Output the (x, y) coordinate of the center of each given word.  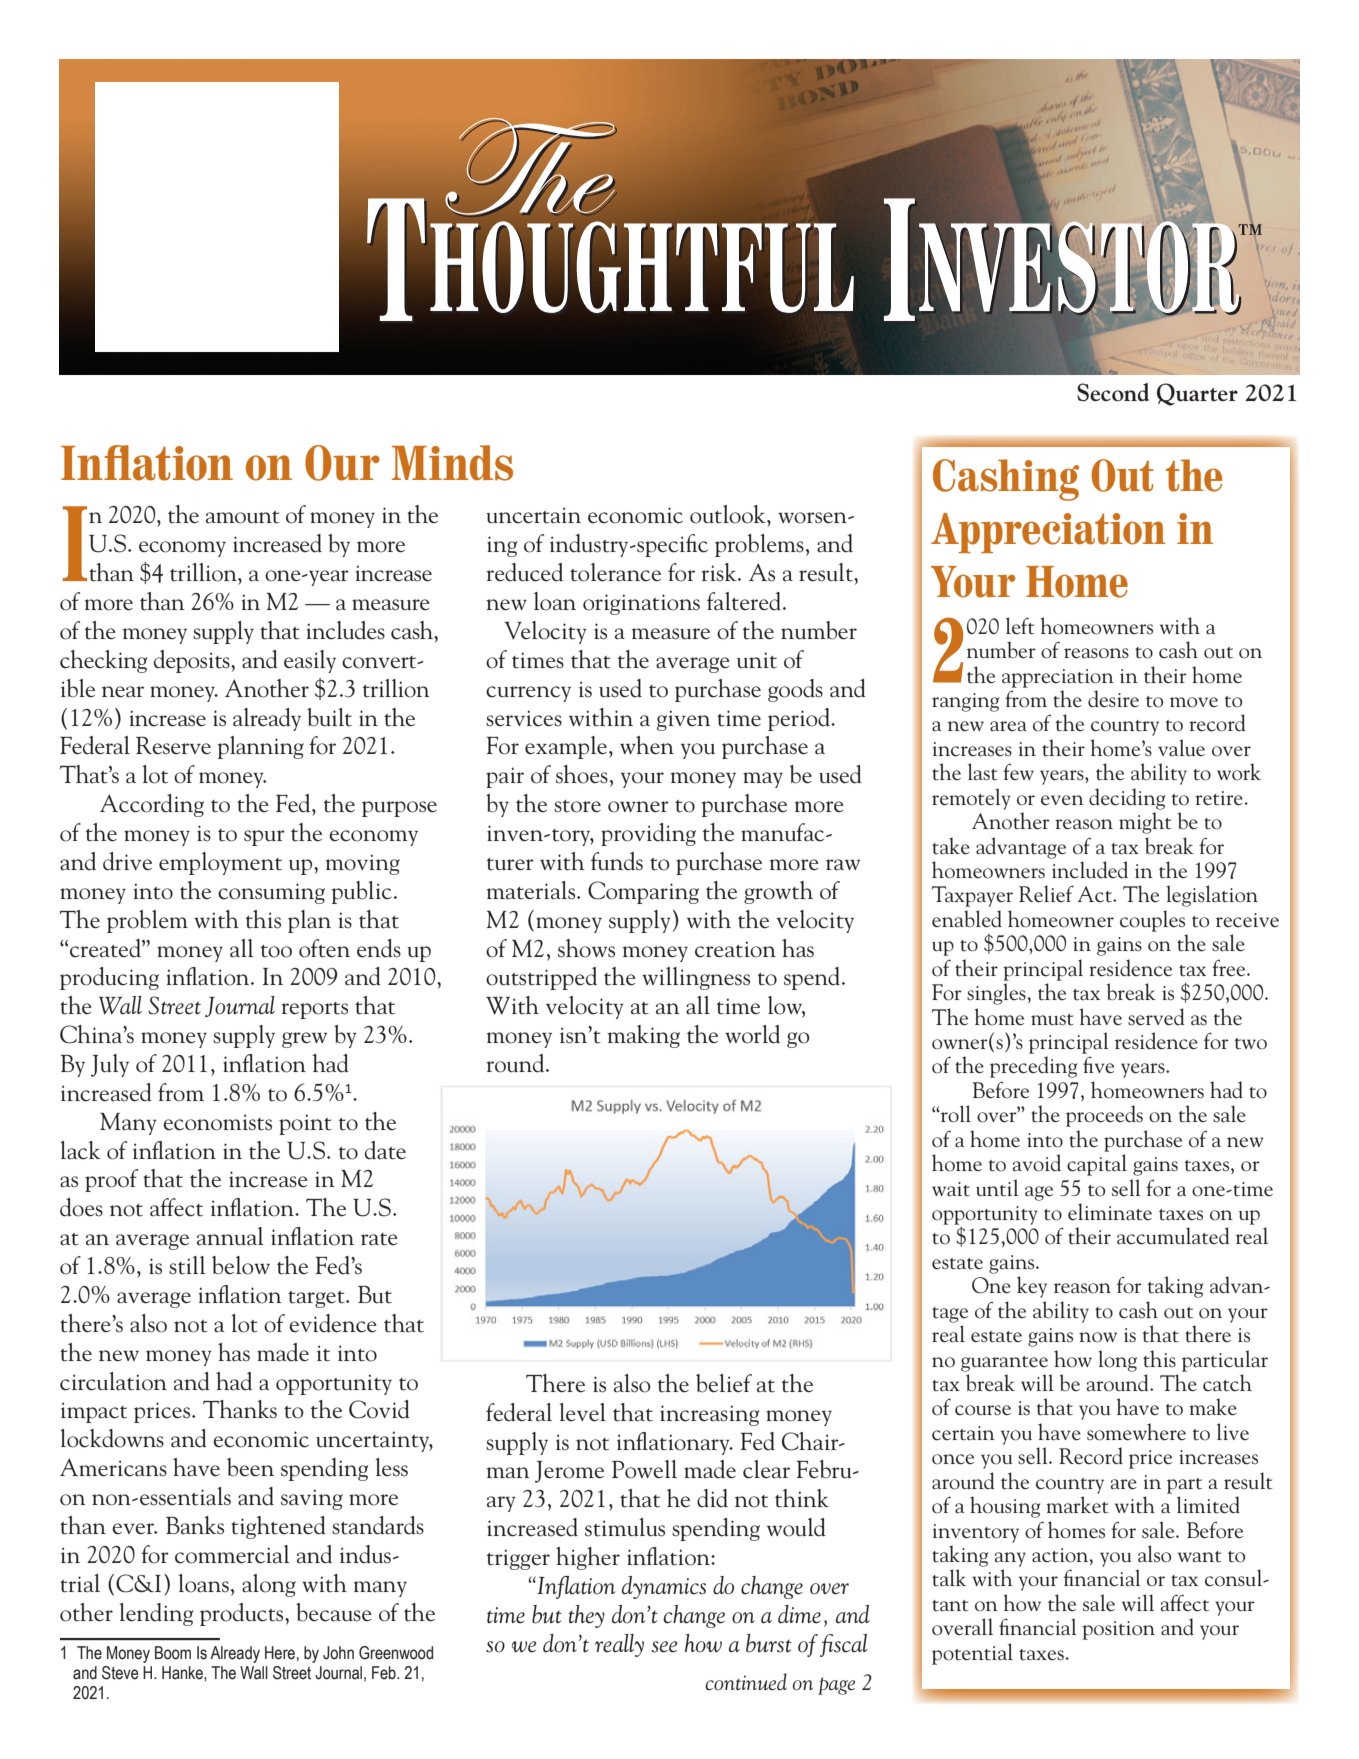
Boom (173, 1653)
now (1098, 1337)
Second (1113, 392)
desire (1113, 699)
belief (724, 1383)
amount (243, 517)
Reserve (173, 745)
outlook (729, 514)
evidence (333, 1323)
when (647, 745)
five (1098, 1064)
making (644, 1036)
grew (304, 1040)
